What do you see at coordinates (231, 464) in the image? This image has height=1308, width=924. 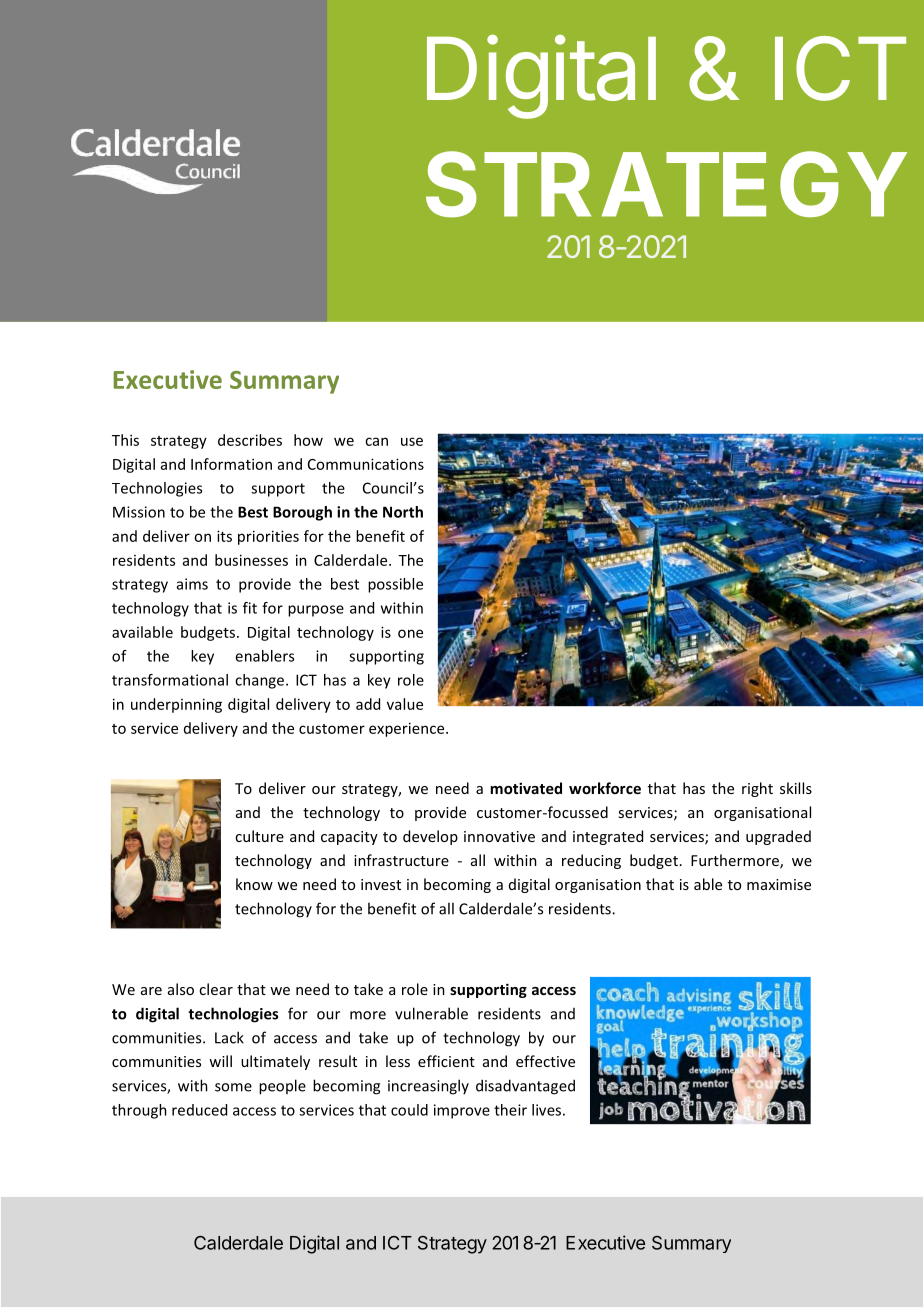 I see `Information` at bounding box center [231, 464].
